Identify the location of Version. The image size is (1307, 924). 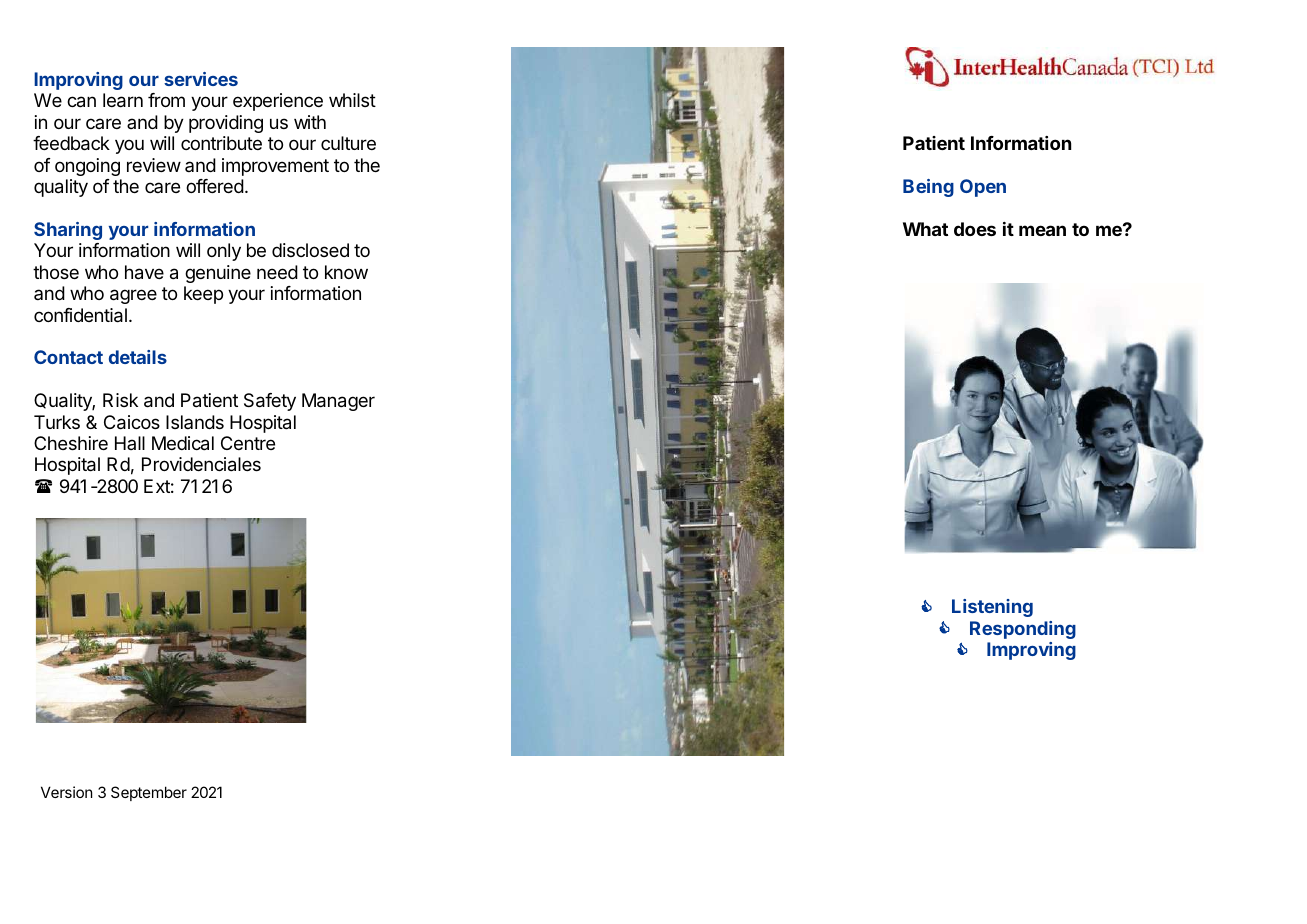
(66, 792).
